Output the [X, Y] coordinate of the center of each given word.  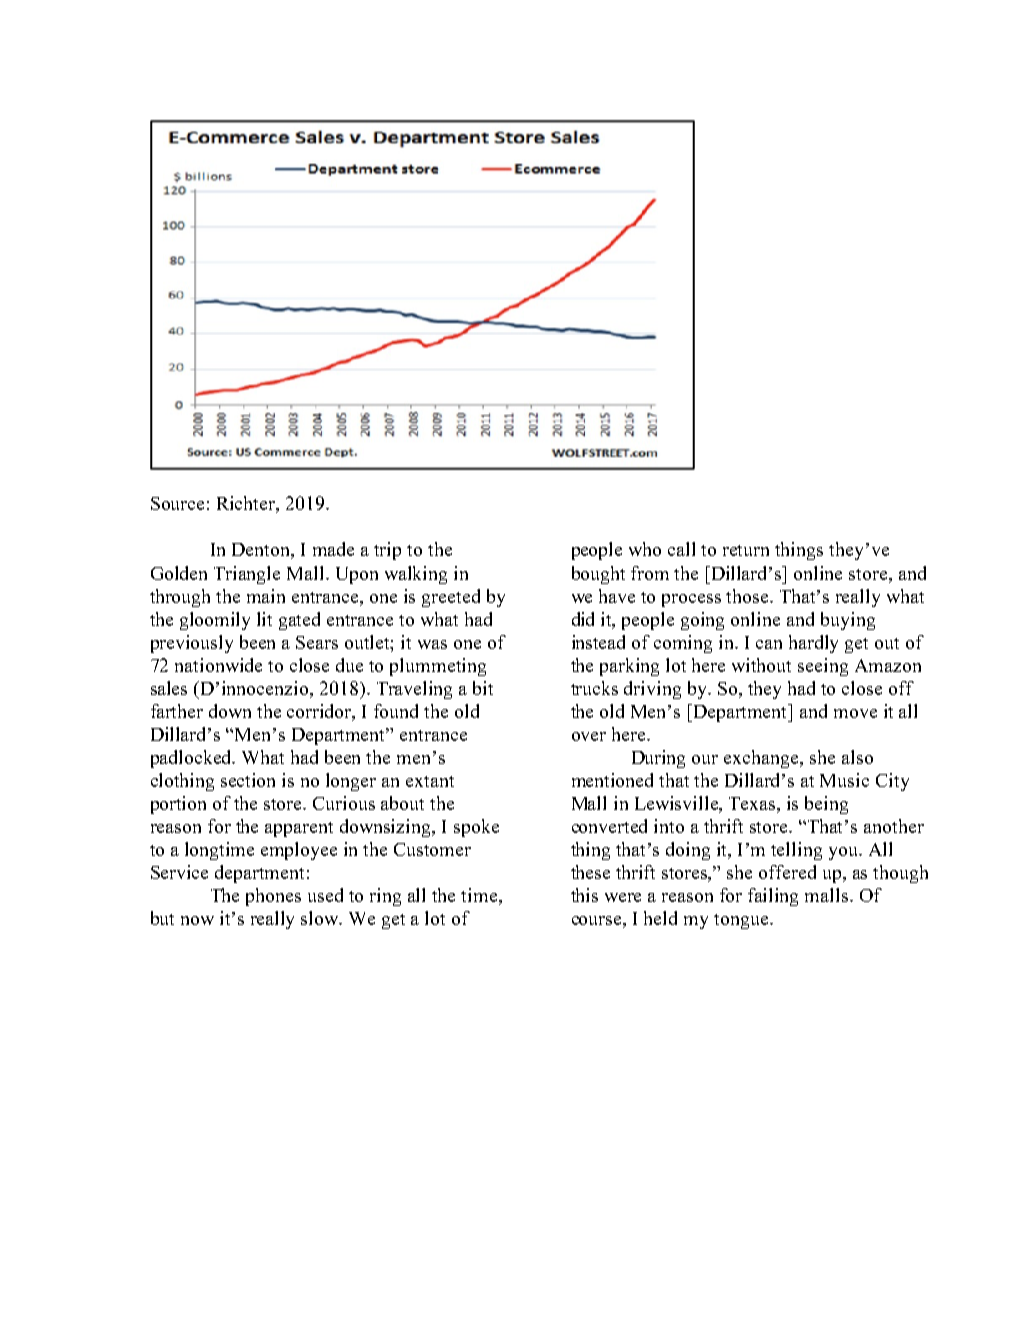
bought [598, 575]
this [584, 895]
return [746, 550]
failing [773, 897]
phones [273, 897]
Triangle [247, 575]
